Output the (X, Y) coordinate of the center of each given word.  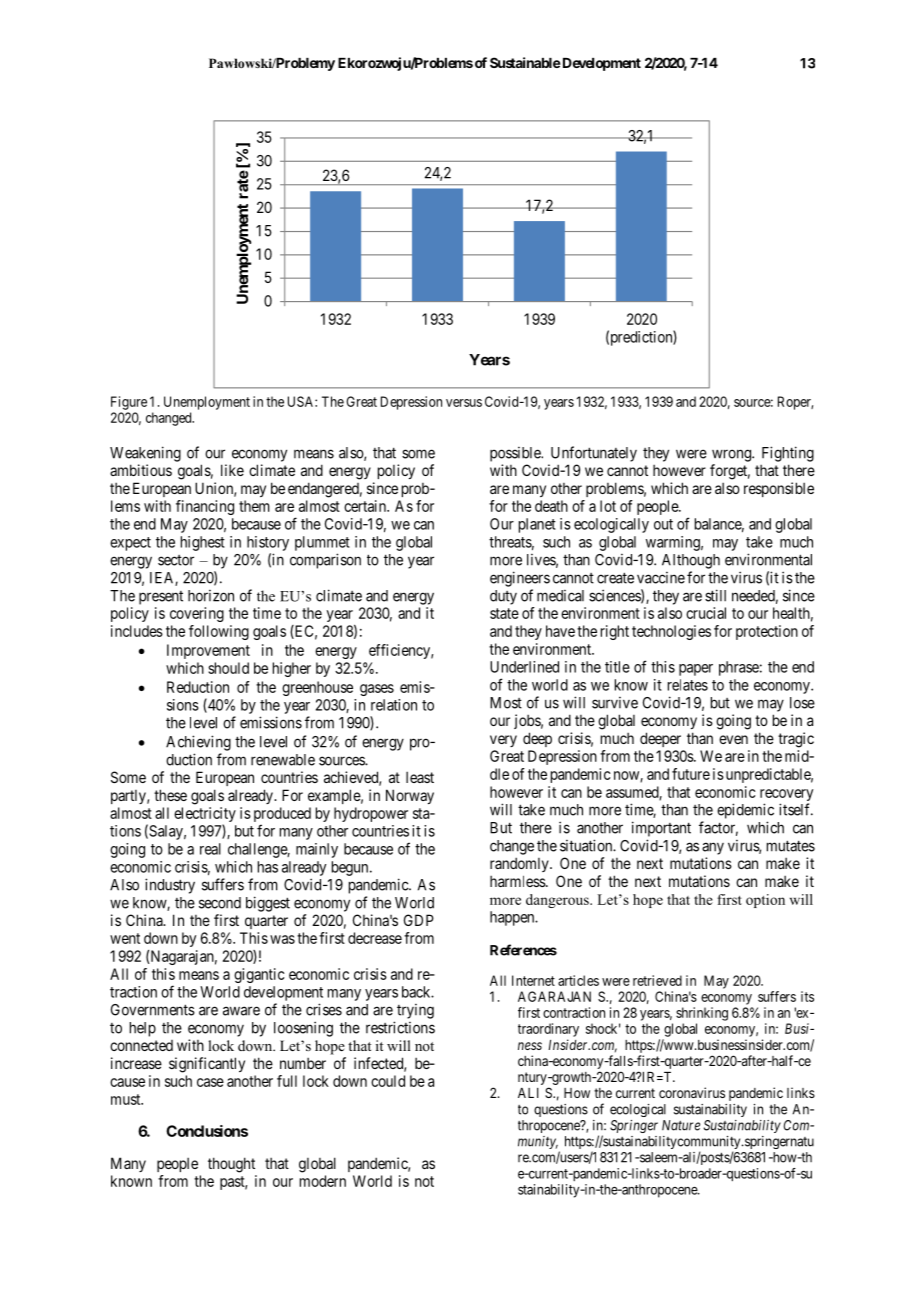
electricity (205, 816)
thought (231, 1165)
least (420, 777)
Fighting (788, 454)
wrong (732, 455)
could (388, 1081)
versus (464, 403)
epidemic (745, 811)
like (232, 470)
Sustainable (525, 62)
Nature (681, 1125)
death (551, 506)
